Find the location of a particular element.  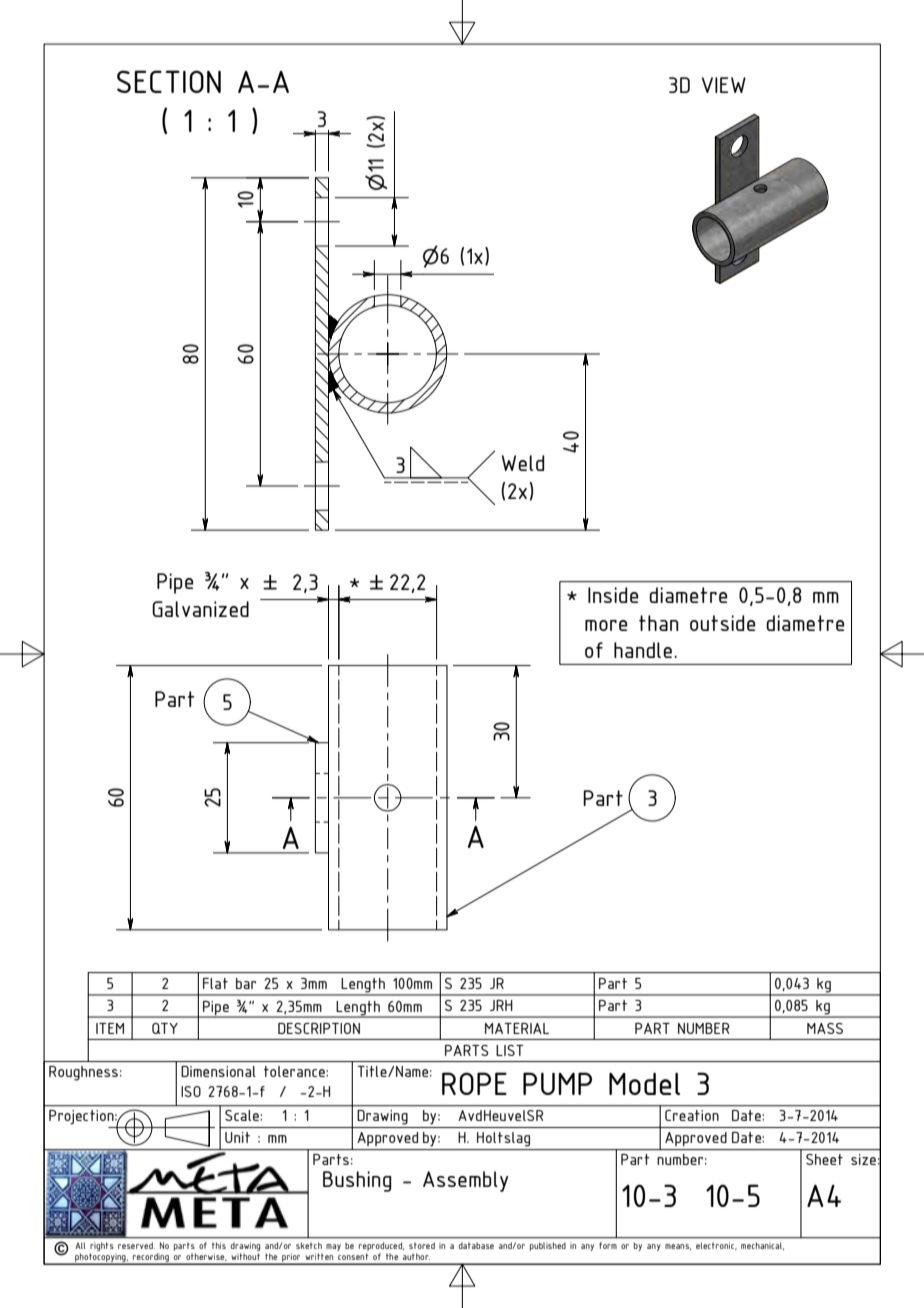

reserved is located at coordinates (136, 1245).
